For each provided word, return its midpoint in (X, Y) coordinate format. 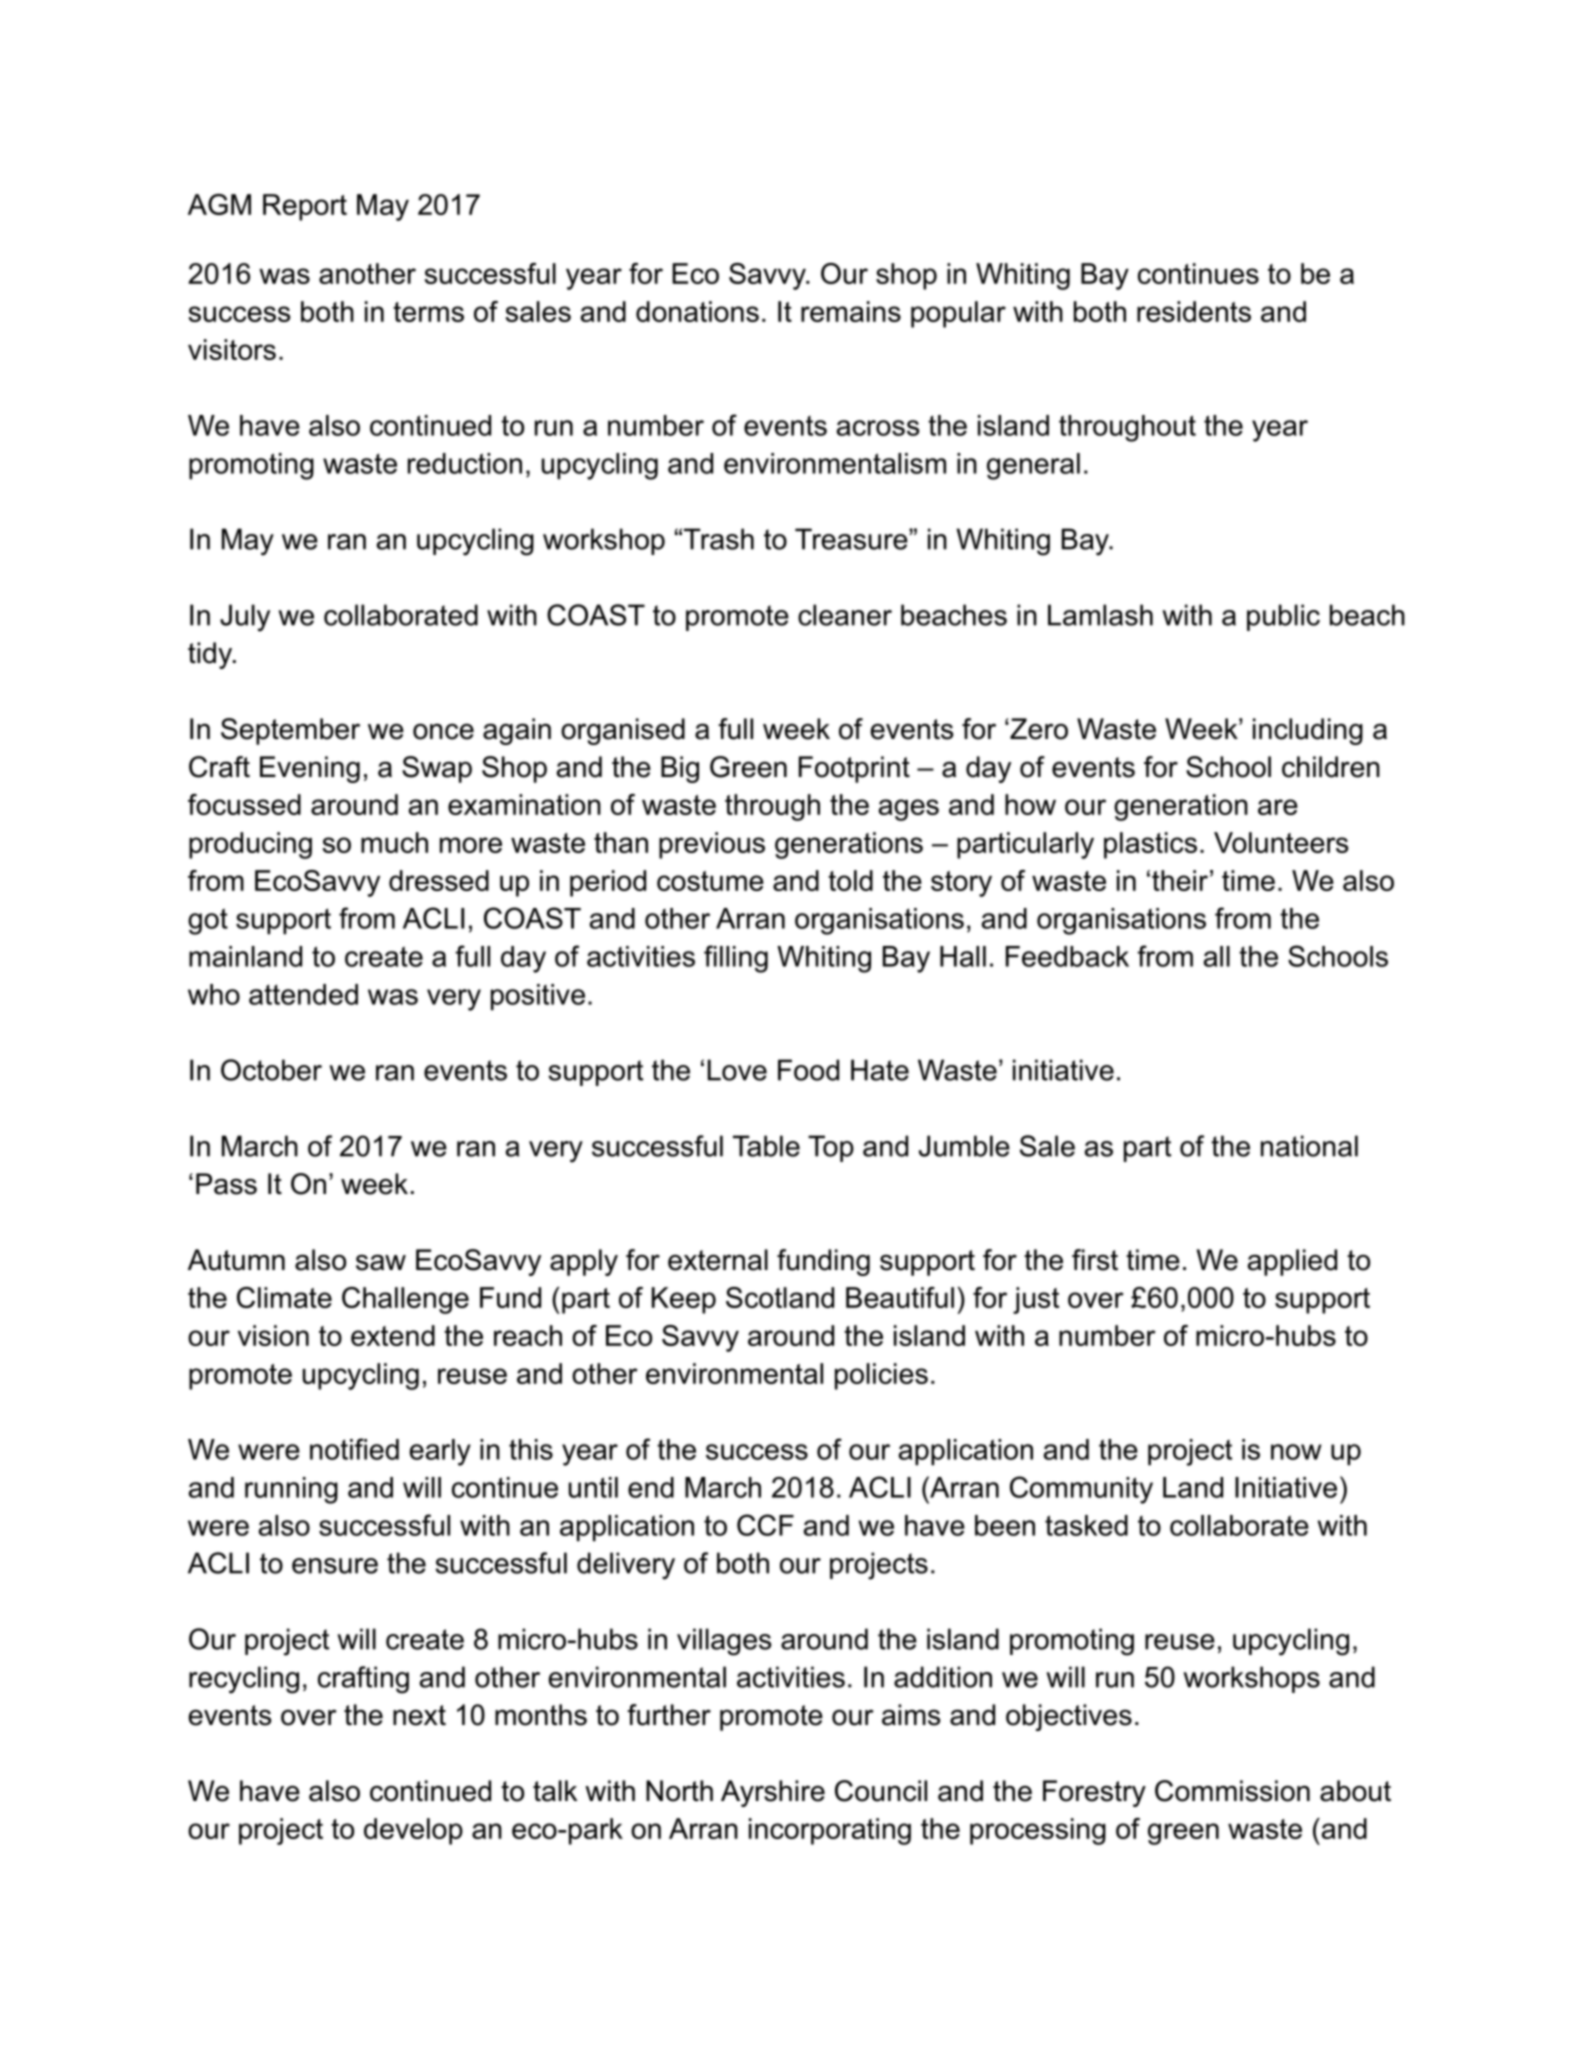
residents (1194, 311)
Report (305, 207)
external (718, 1260)
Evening (310, 769)
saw (381, 1262)
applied (1292, 1262)
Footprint (854, 769)
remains (851, 311)
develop (413, 1831)
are (1278, 807)
